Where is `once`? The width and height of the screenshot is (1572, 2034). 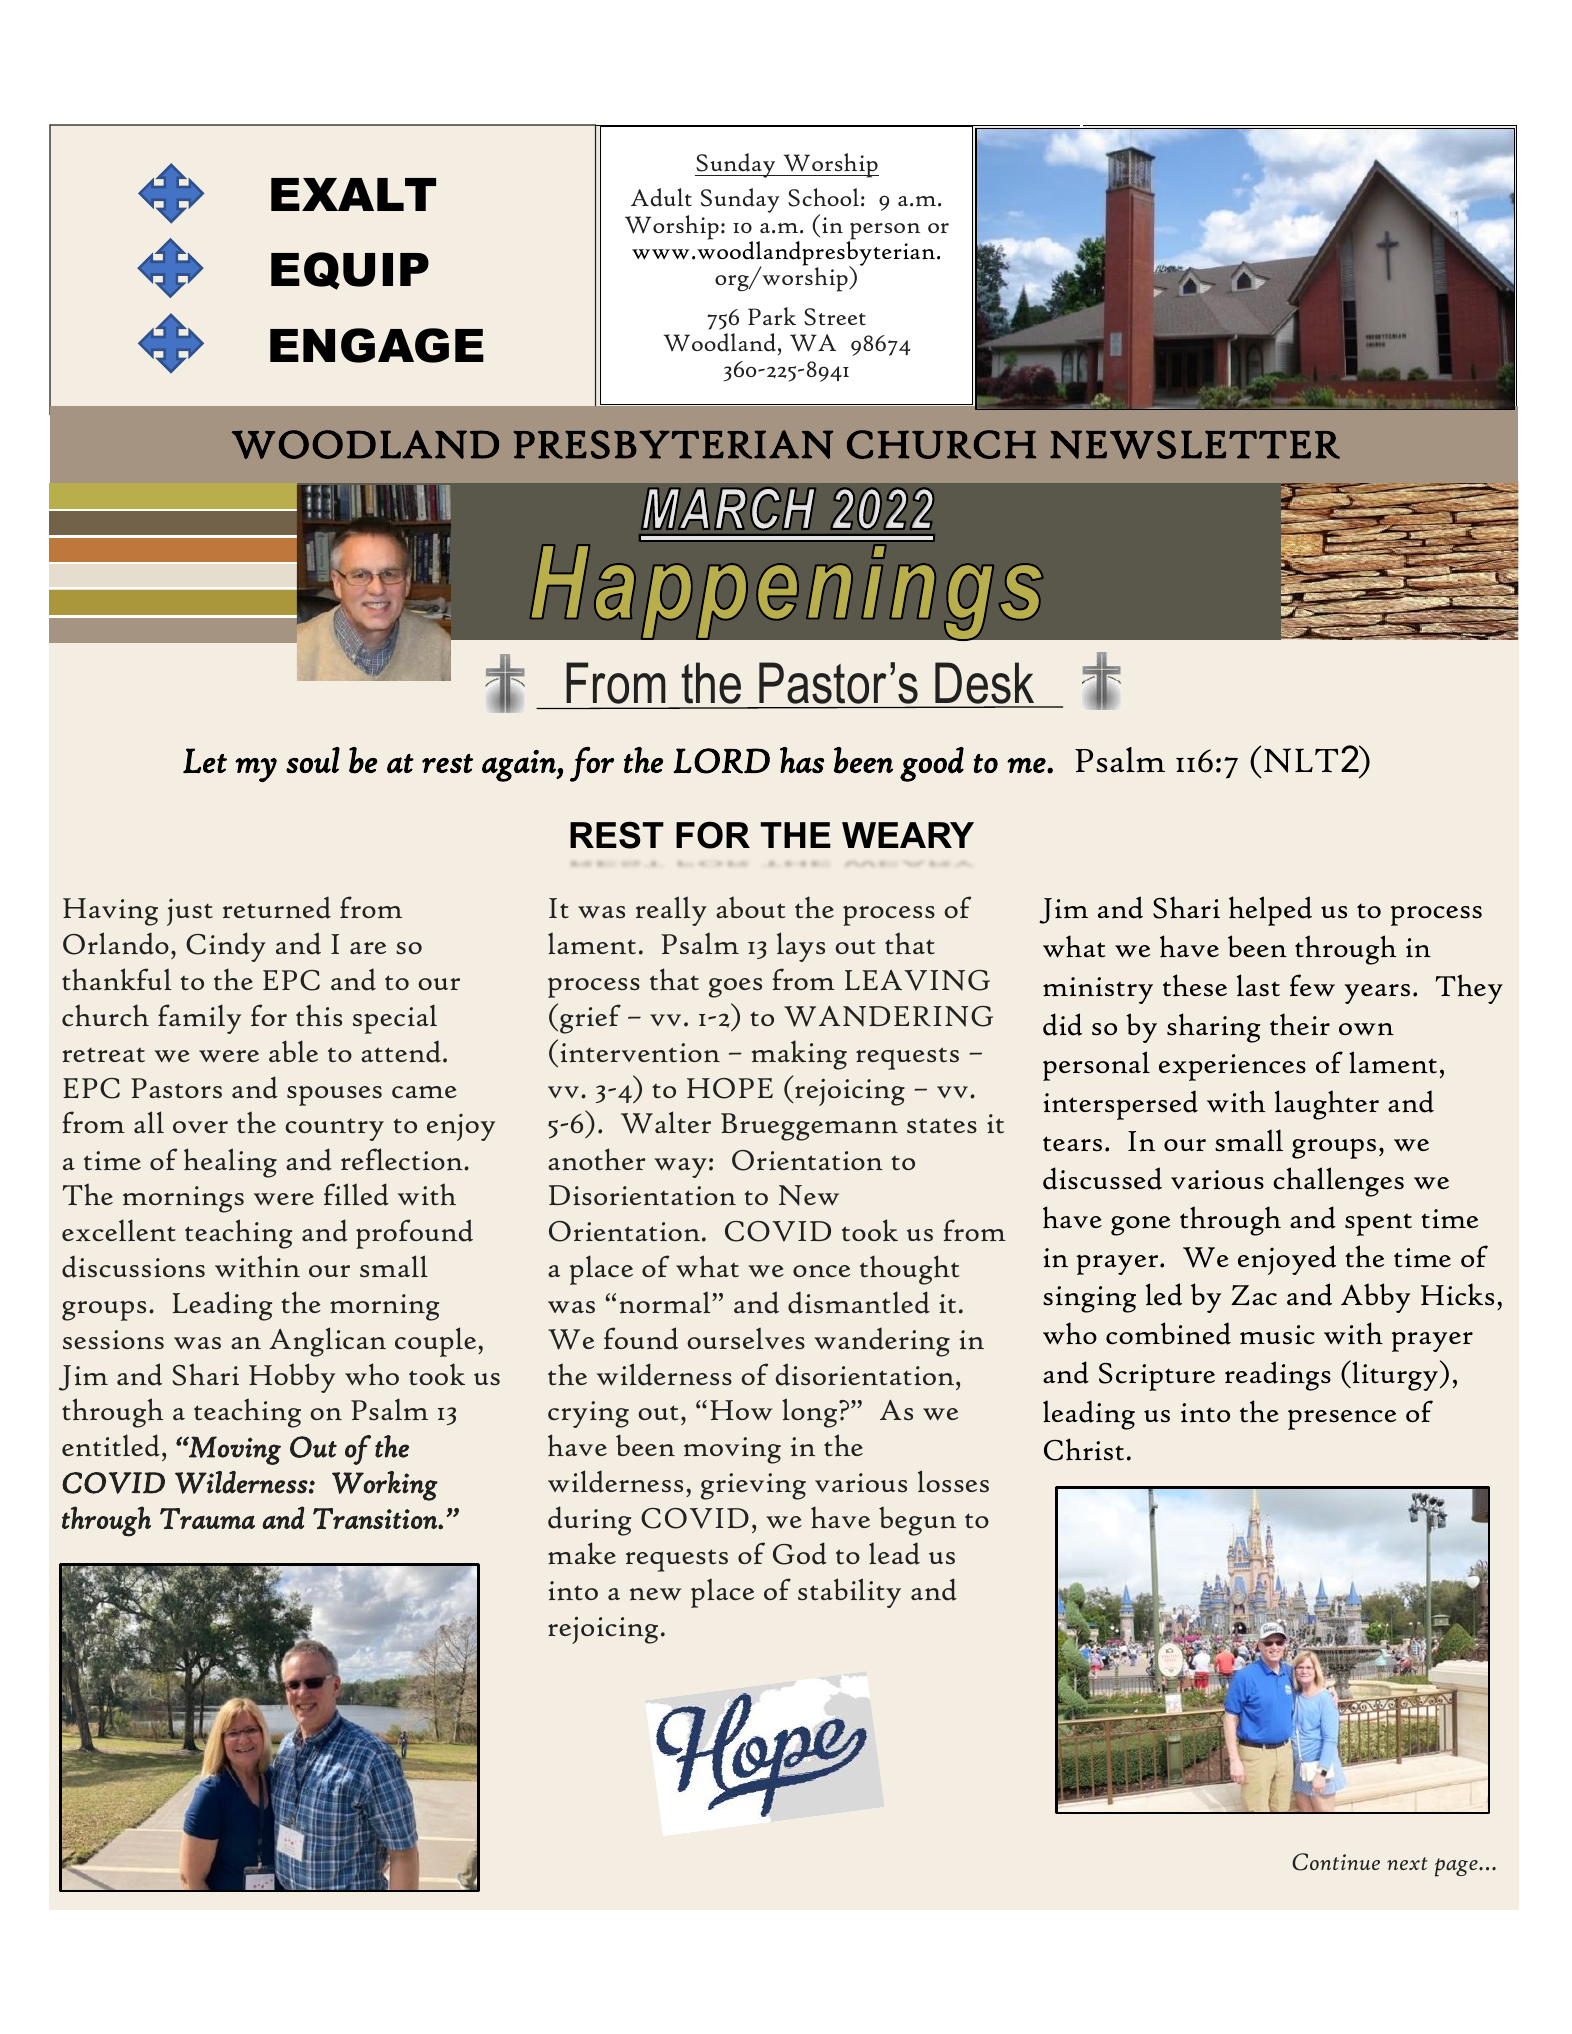 once is located at coordinates (821, 1271).
